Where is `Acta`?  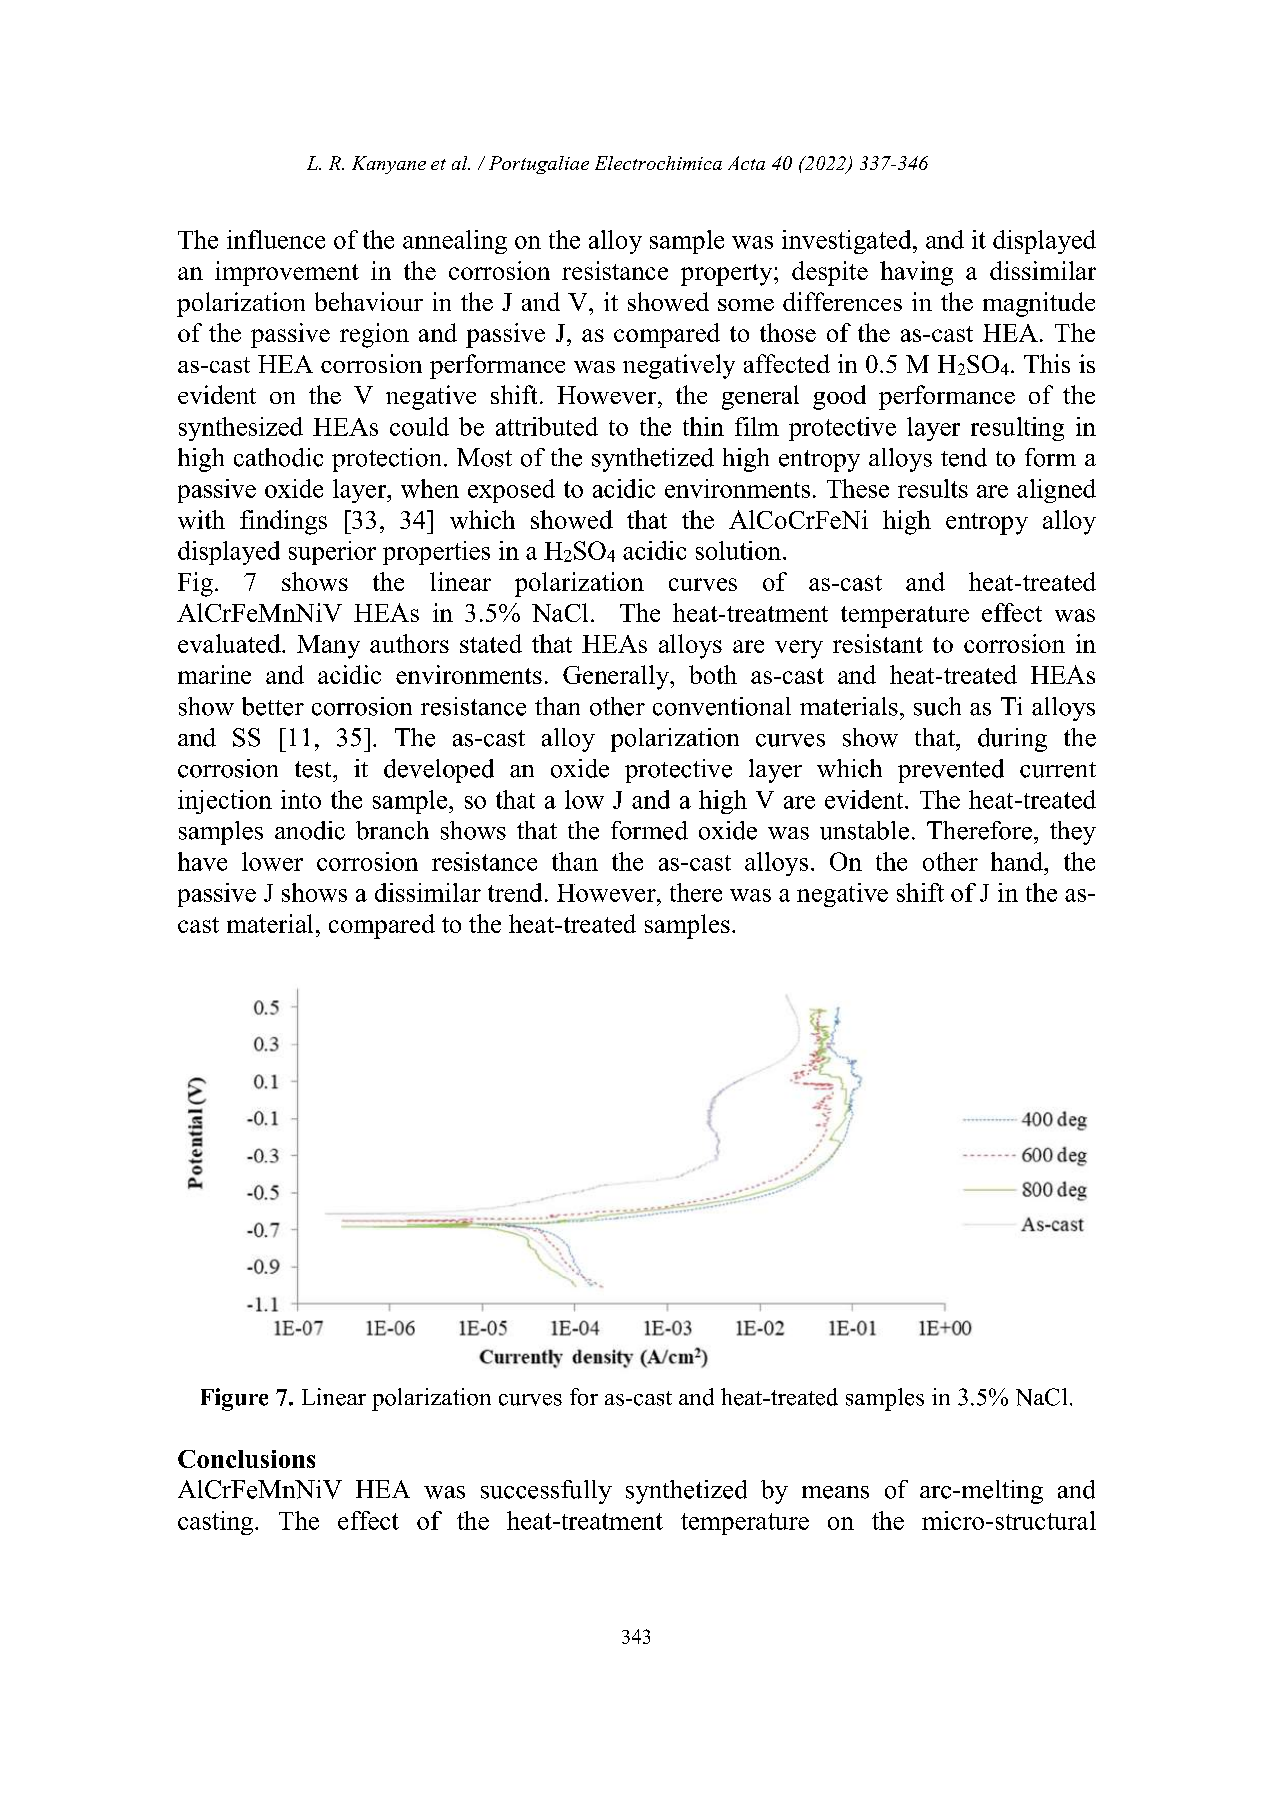
Acta is located at coordinates (746, 163).
